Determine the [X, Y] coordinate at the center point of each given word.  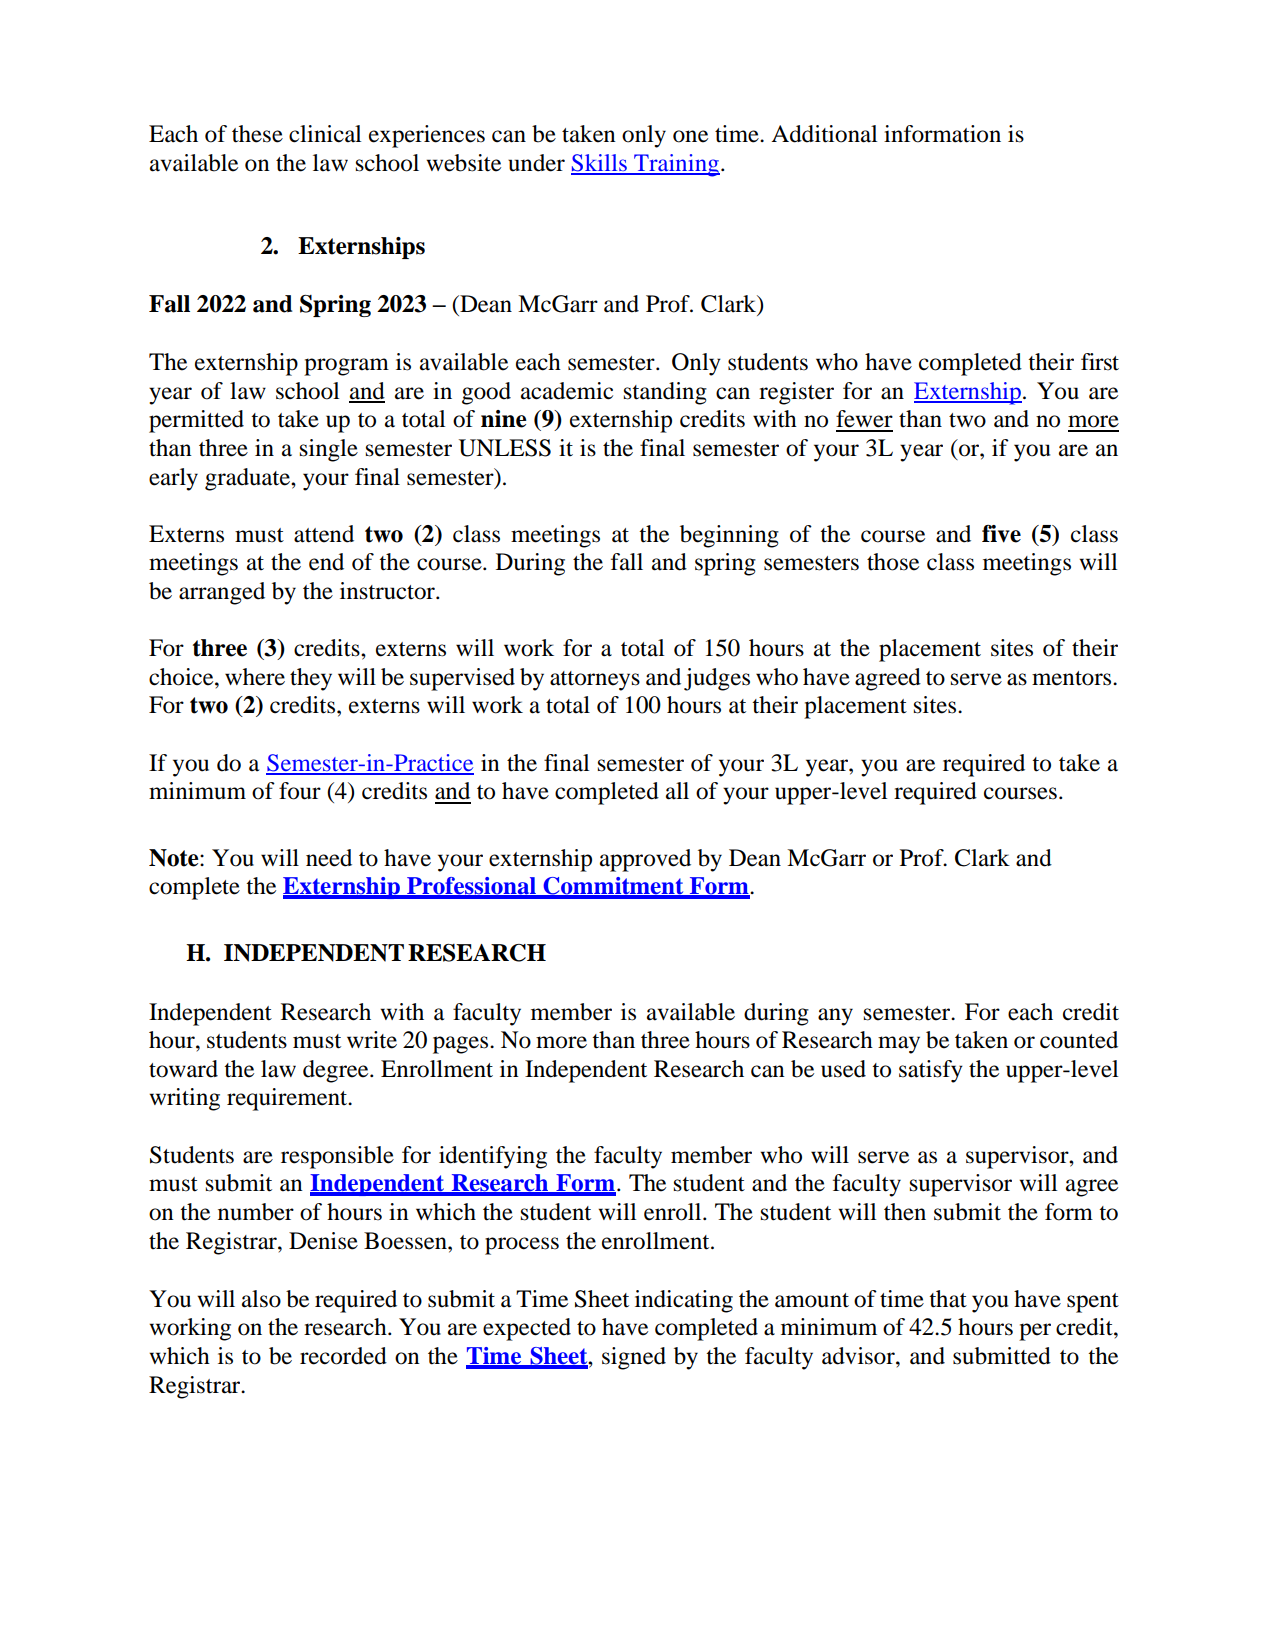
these [257, 134]
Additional [824, 134]
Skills [600, 164]
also [261, 1299]
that [948, 1299]
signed [634, 1358]
